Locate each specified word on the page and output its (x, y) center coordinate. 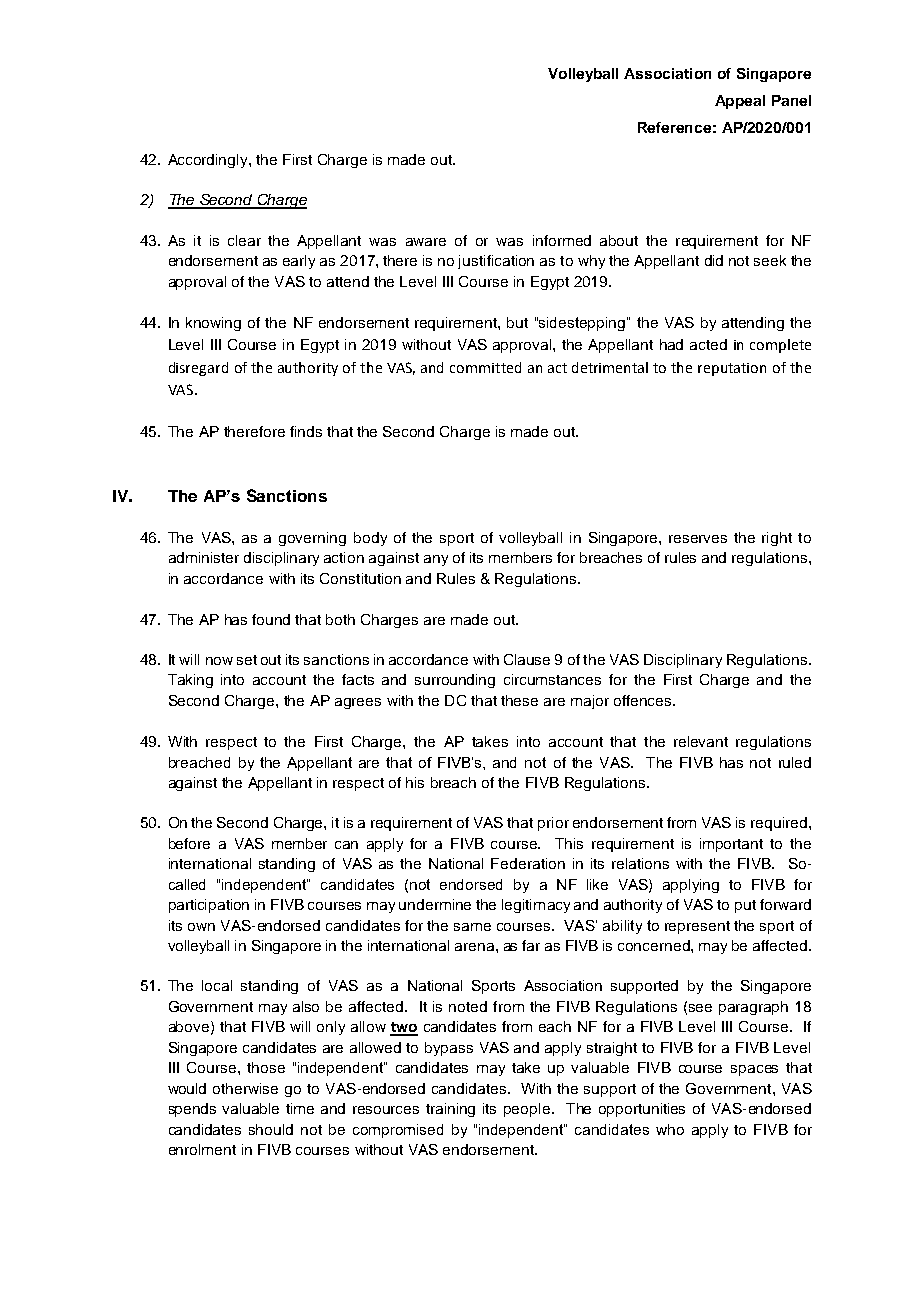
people (527, 1110)
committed (485, 367)
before (189, 843)
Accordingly (209, 161)
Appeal (740, 102)
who (670, 1129)
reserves (698, 539)
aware (426, 242)
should (271, 1129)
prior (553, 824)
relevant (701, 741)
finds (306, 431)
